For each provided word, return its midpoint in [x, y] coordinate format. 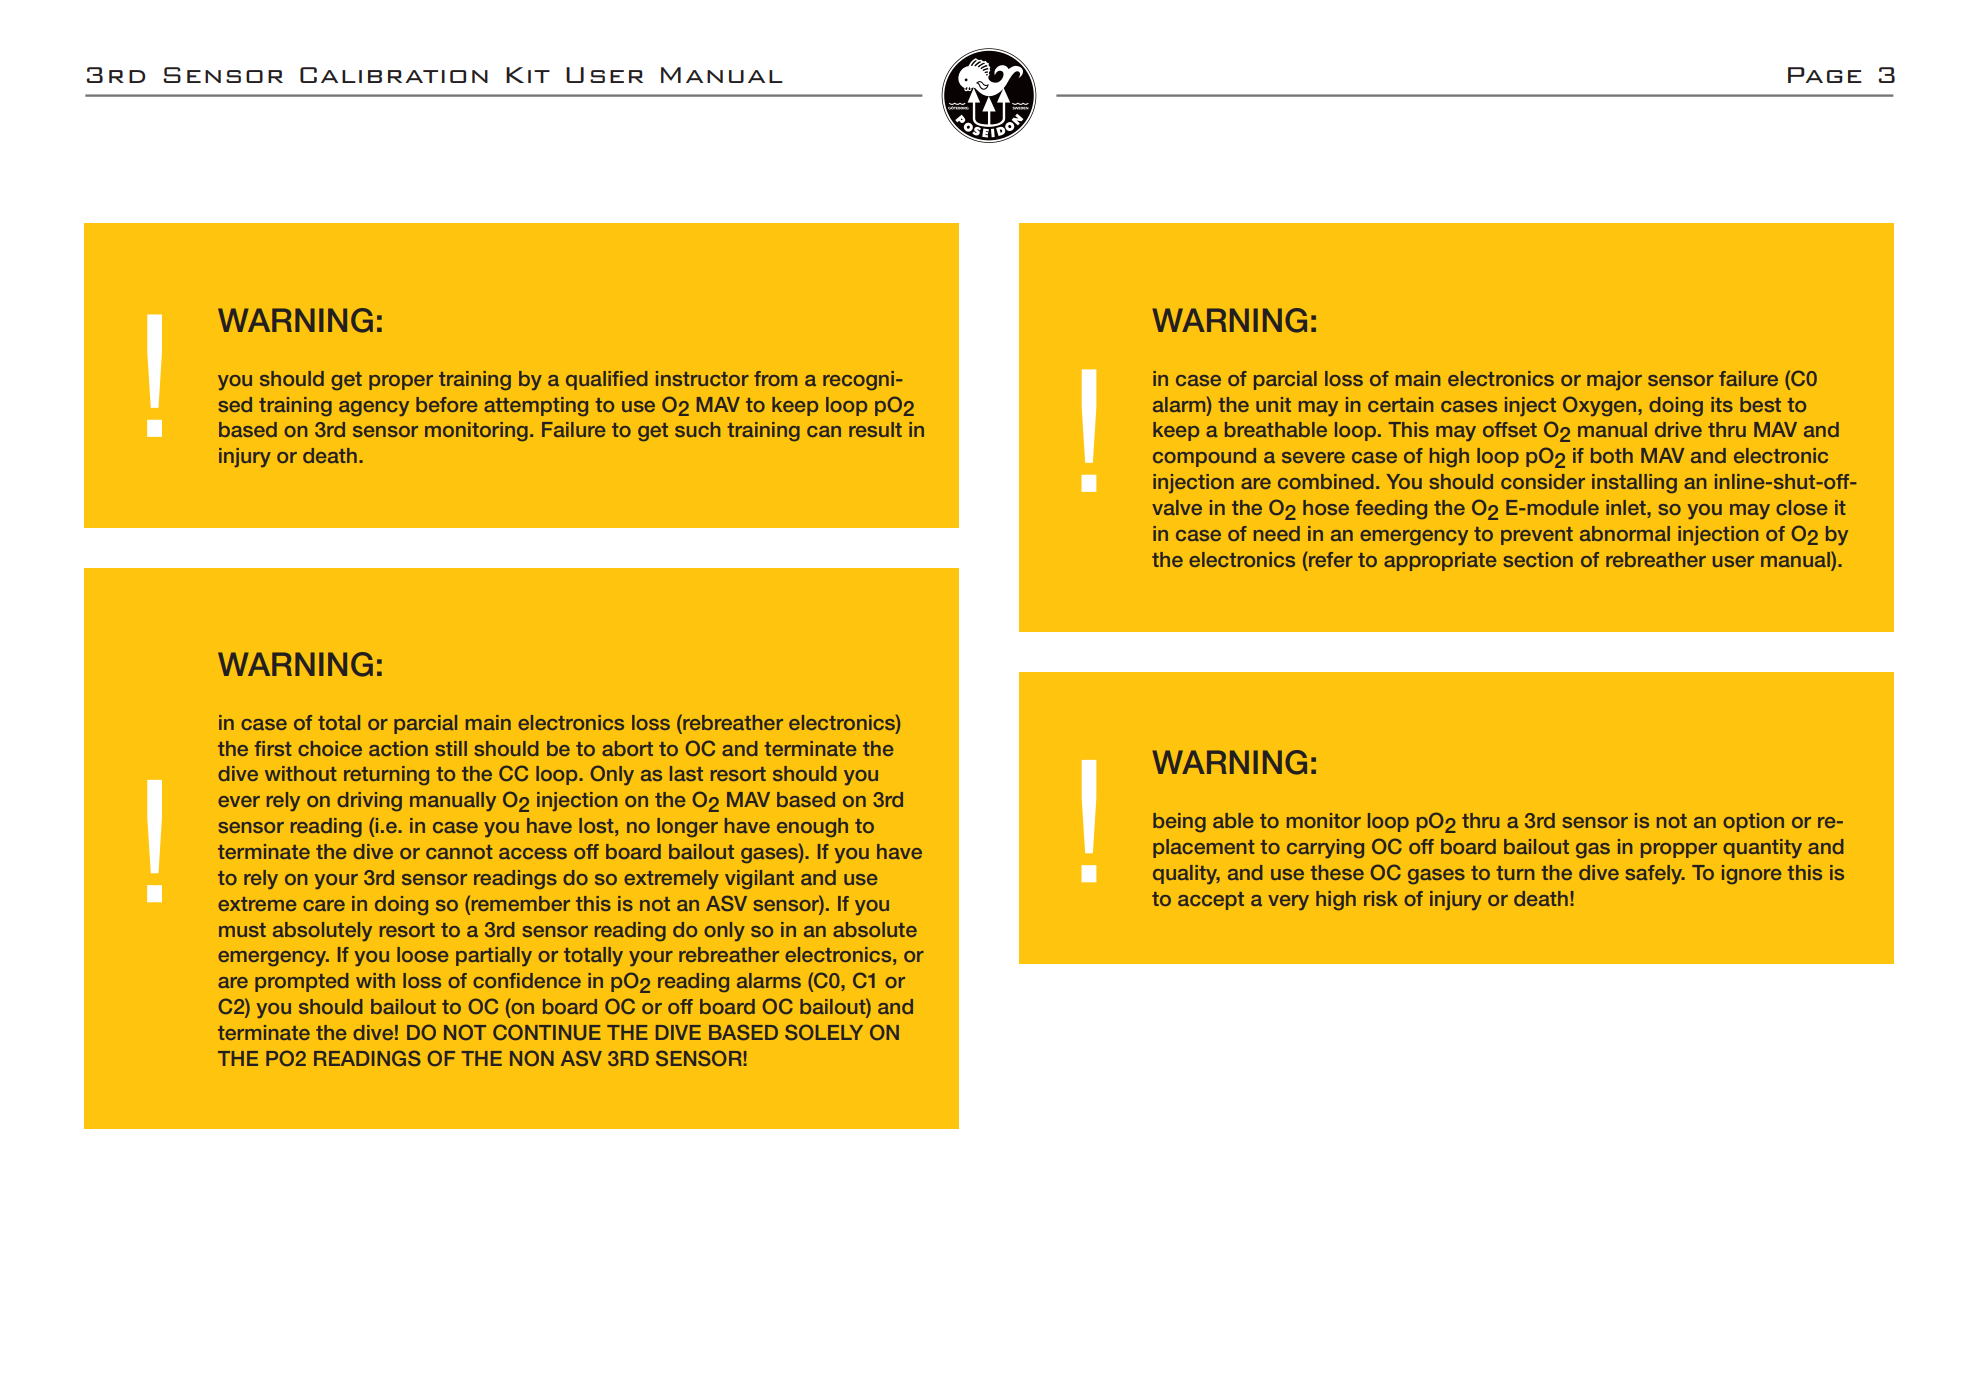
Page [1825, 75]
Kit [528, 75]
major [1614, 380]
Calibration [394, 75]
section [1538, 559]
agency [374, 408]
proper [401, 382]
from [775, 378]
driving [369, 801]
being [1179, 822]
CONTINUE [547, 1032]
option [1754, 822]
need [1277, 533]
